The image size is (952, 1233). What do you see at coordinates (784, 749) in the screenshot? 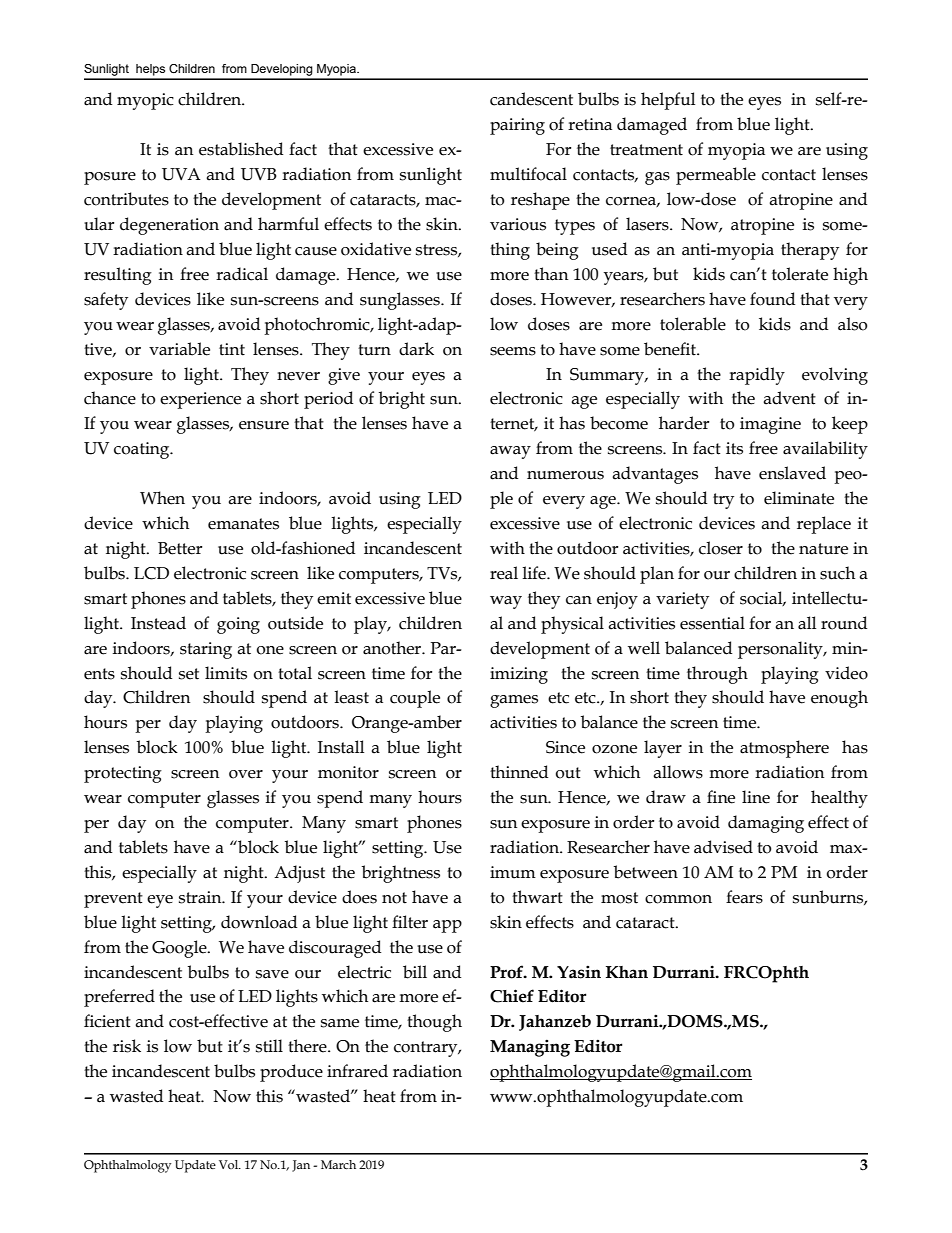
I see `atmosphere` at bounding box center [784, 749].
